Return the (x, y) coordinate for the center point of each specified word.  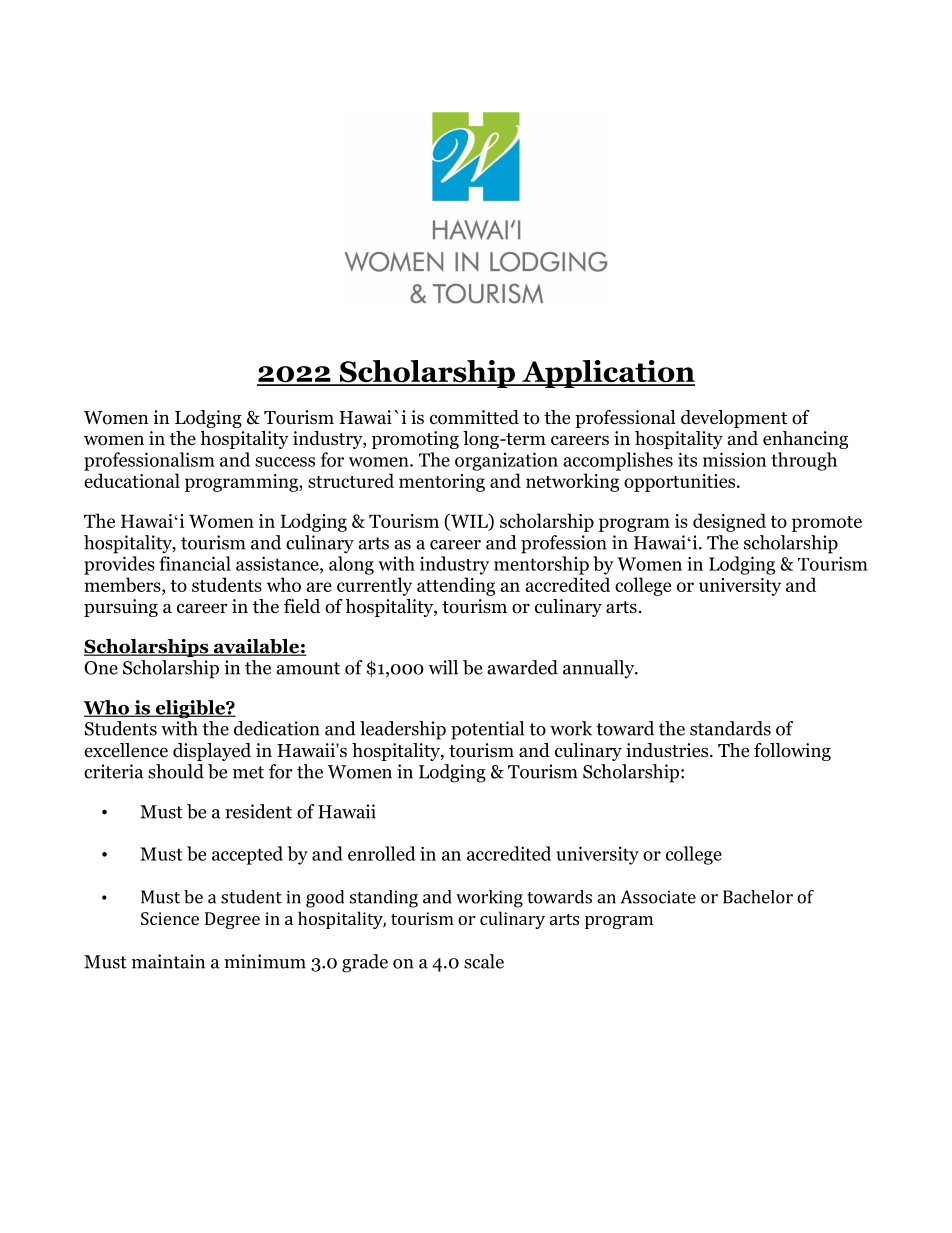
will (443, 667)
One (101, 668)
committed (474, 417)
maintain (168, 961)
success (285, 462)
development (734, 419)
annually (600, 669)
